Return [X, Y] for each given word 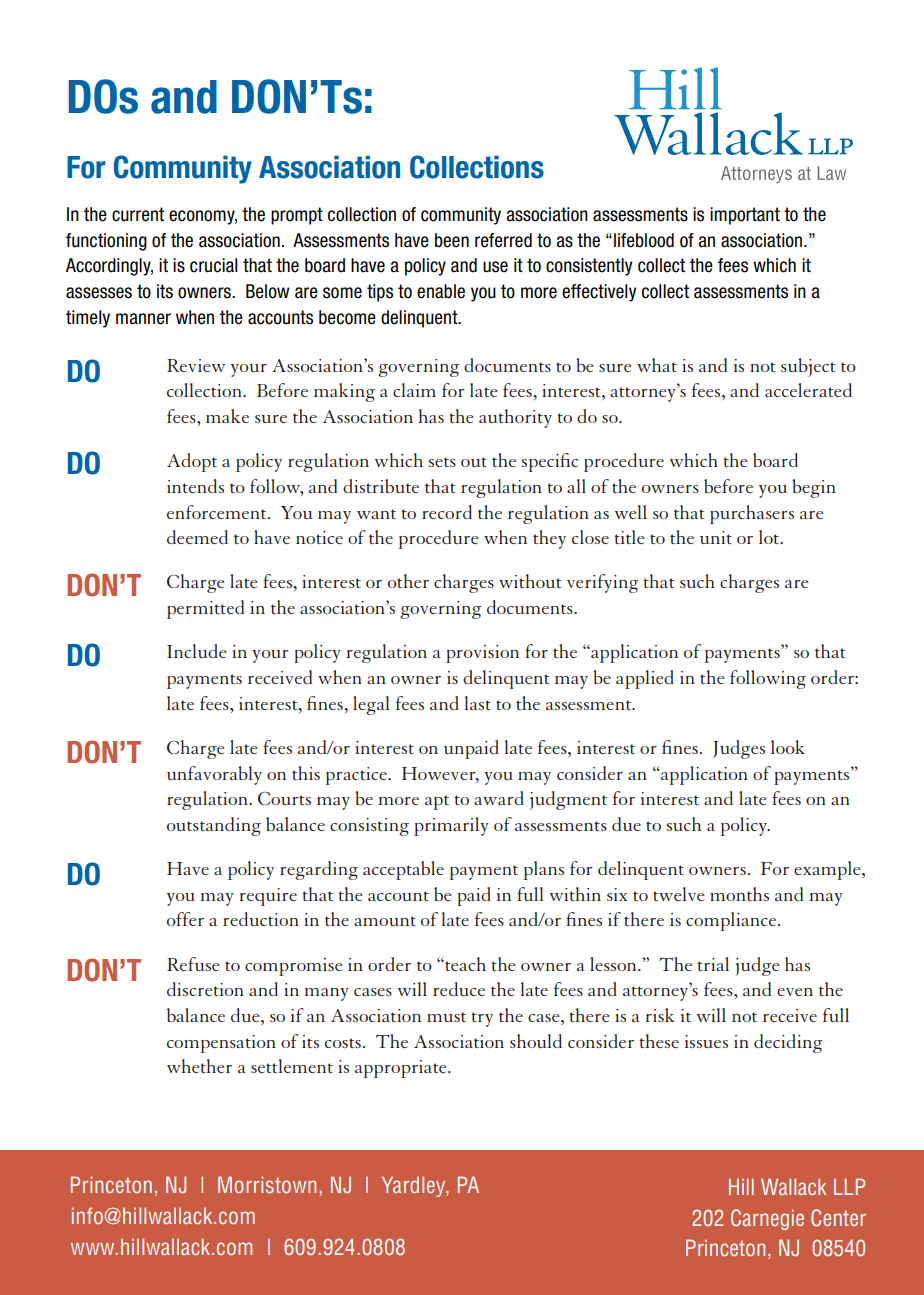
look [788, 747]
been [452, 240]
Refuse [193, 964]
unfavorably [214, 775]
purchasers [752, 514]
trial [713, 964]
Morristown [267, 1184]
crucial [214, 265]
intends [195, 486]
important [745, 216]
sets [442, 462]
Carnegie [767, 1219]
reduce [459, 989]
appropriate [402, 1069]
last [478, 703]
